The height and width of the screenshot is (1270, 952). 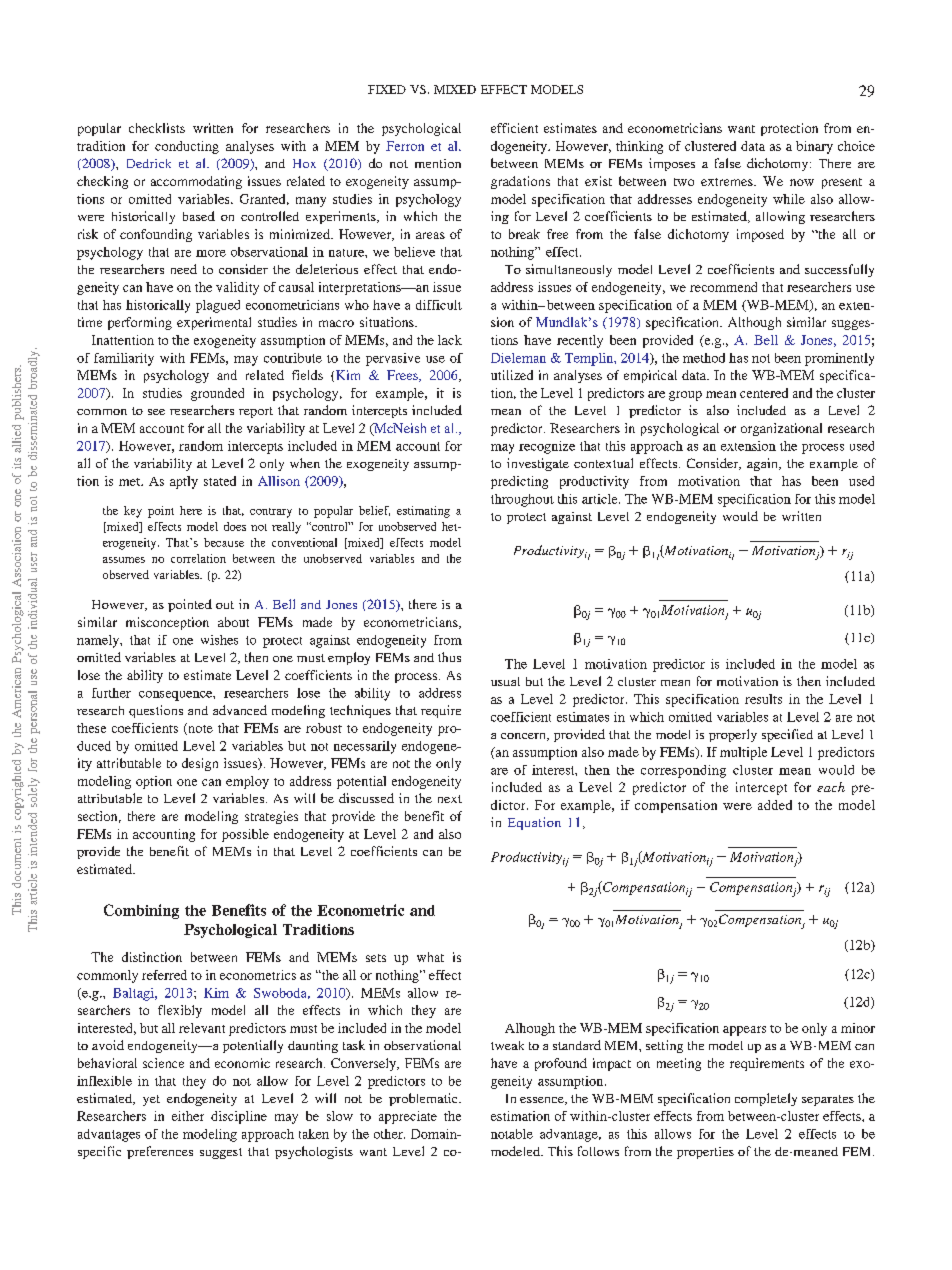 What do you see at coordinates (141, 911) in the screenshot?
I see `Combining` at bounding box center [141, 911].
